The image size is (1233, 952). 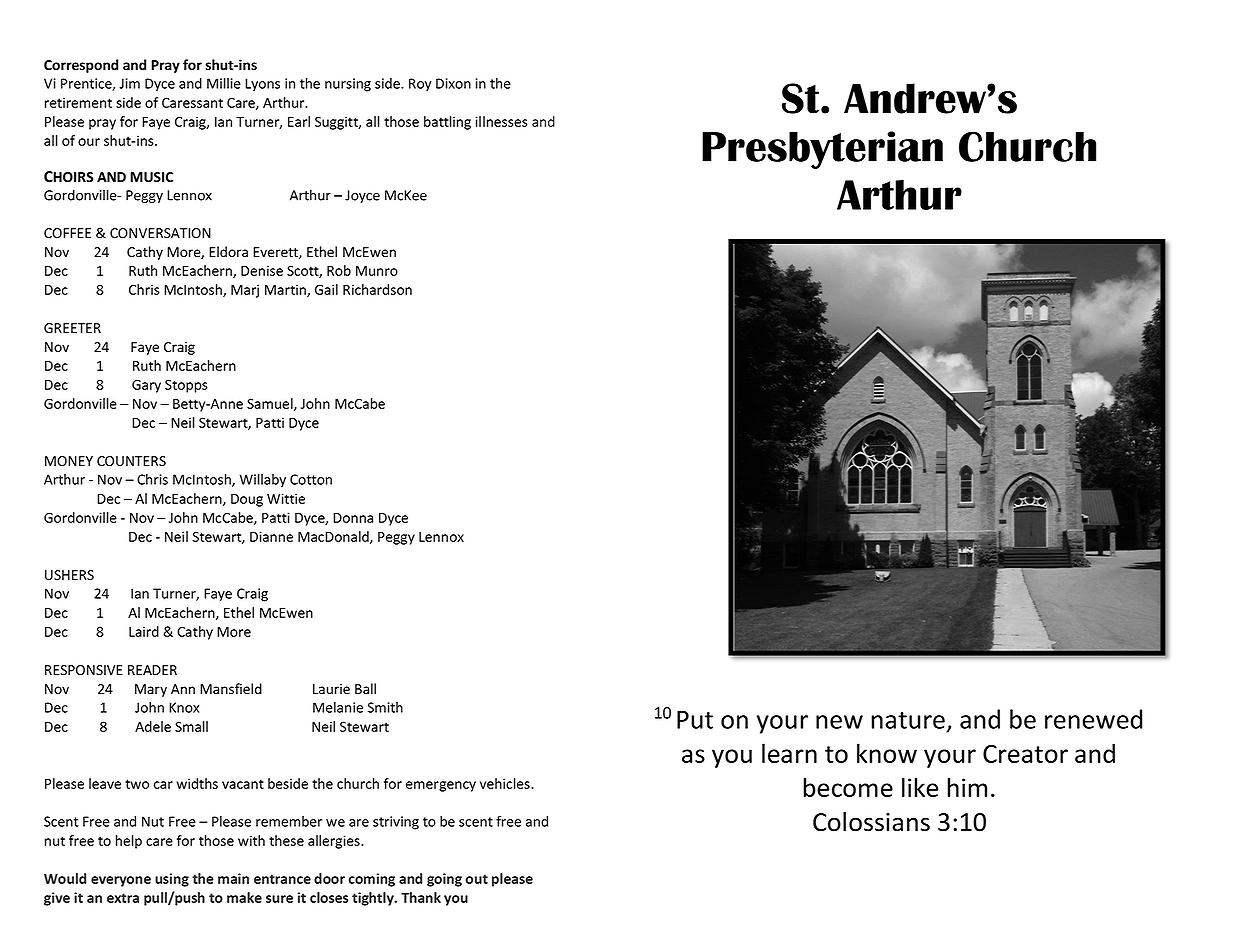 I want to click on Doug, so click(x=247, y=500).
